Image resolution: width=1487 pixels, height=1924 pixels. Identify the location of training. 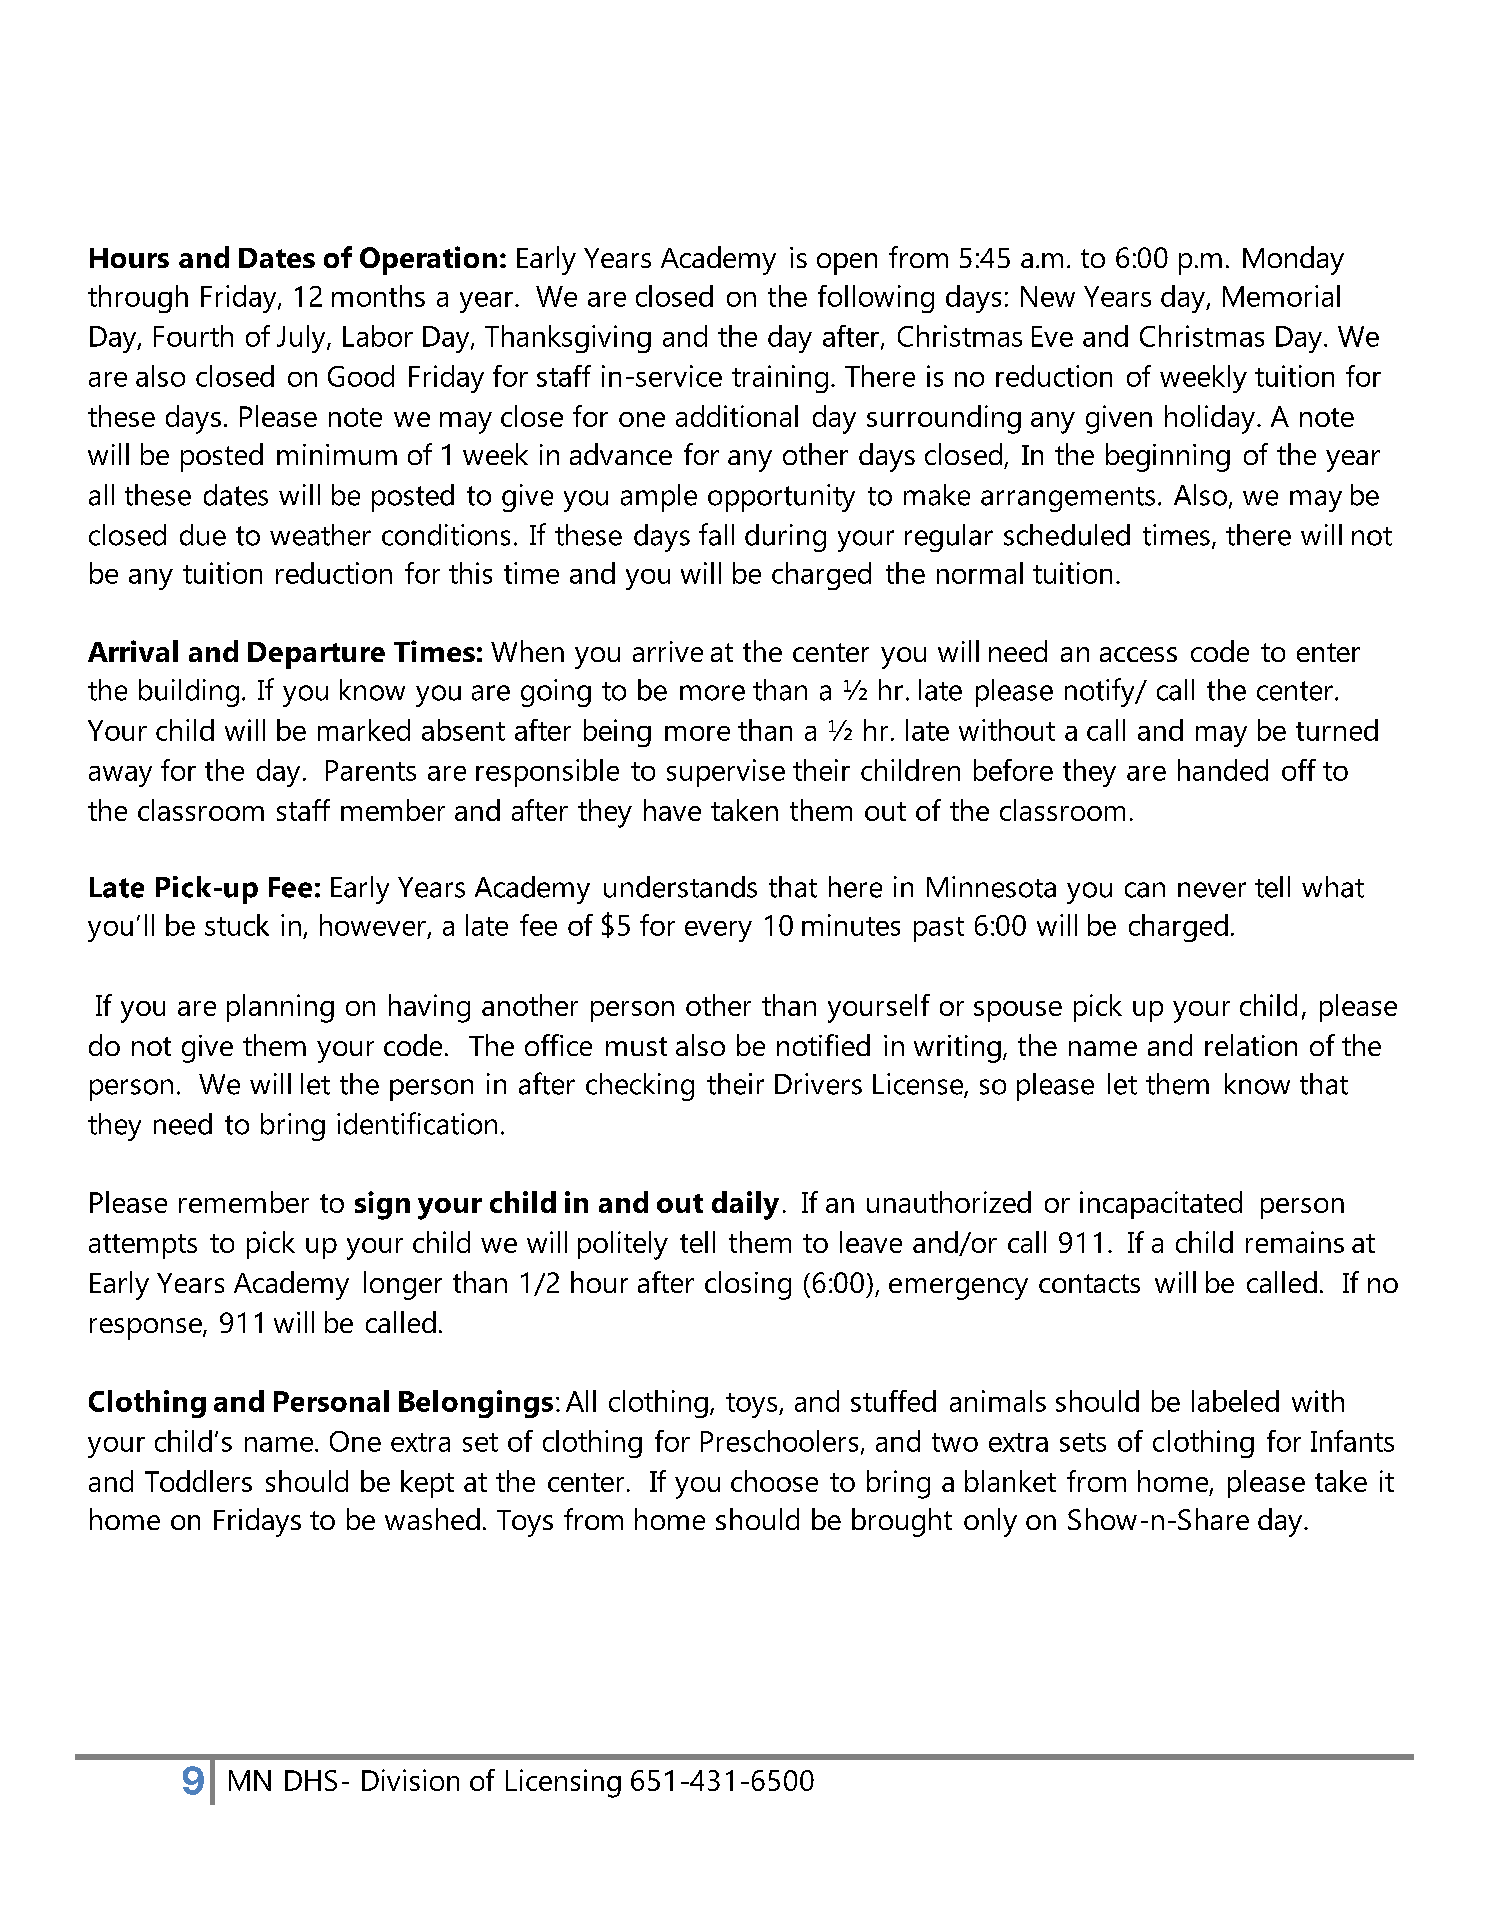
(780, 379).
